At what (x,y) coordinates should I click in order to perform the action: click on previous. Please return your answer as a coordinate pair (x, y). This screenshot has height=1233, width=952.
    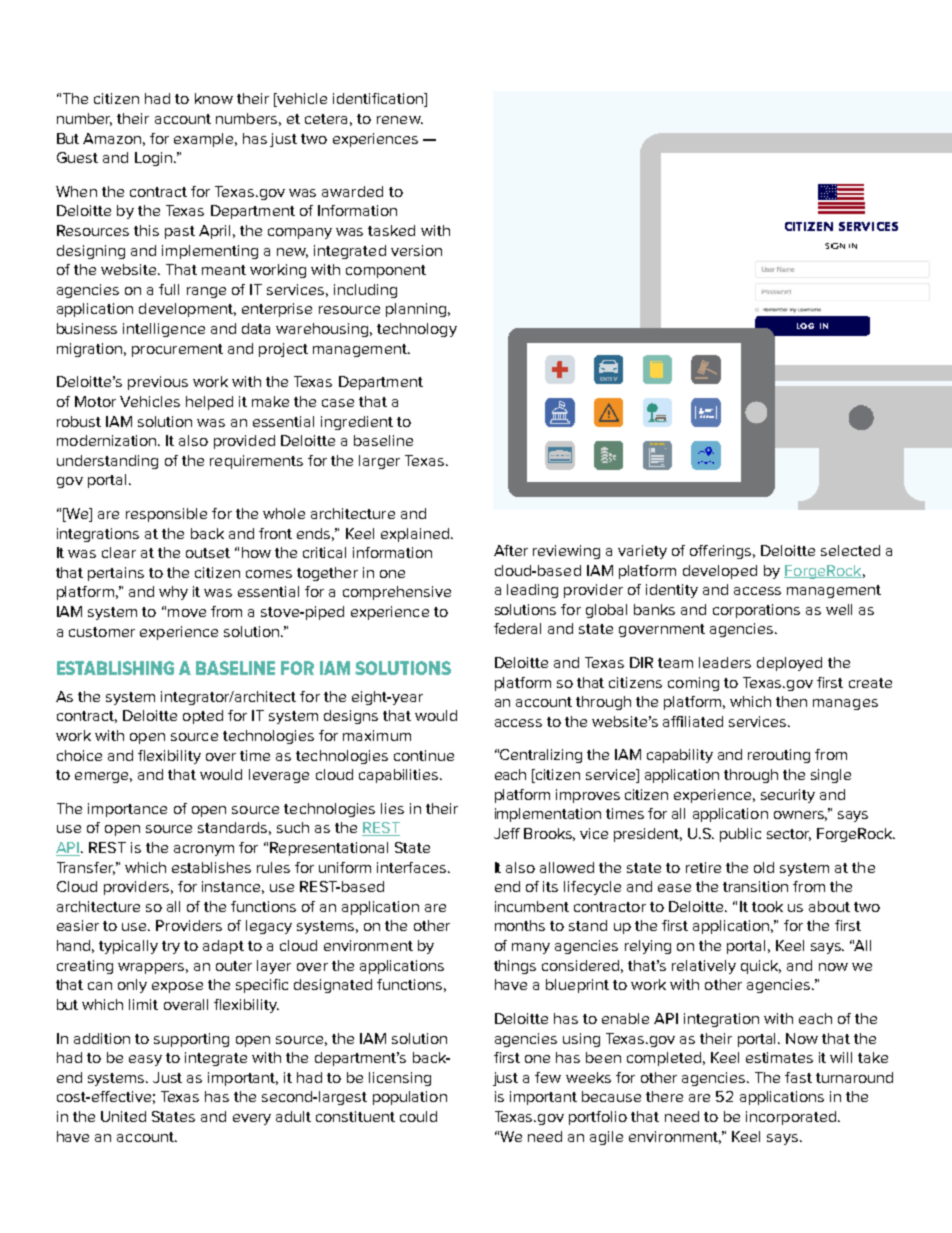
    Looking at the image, I should click on (158, 383).
